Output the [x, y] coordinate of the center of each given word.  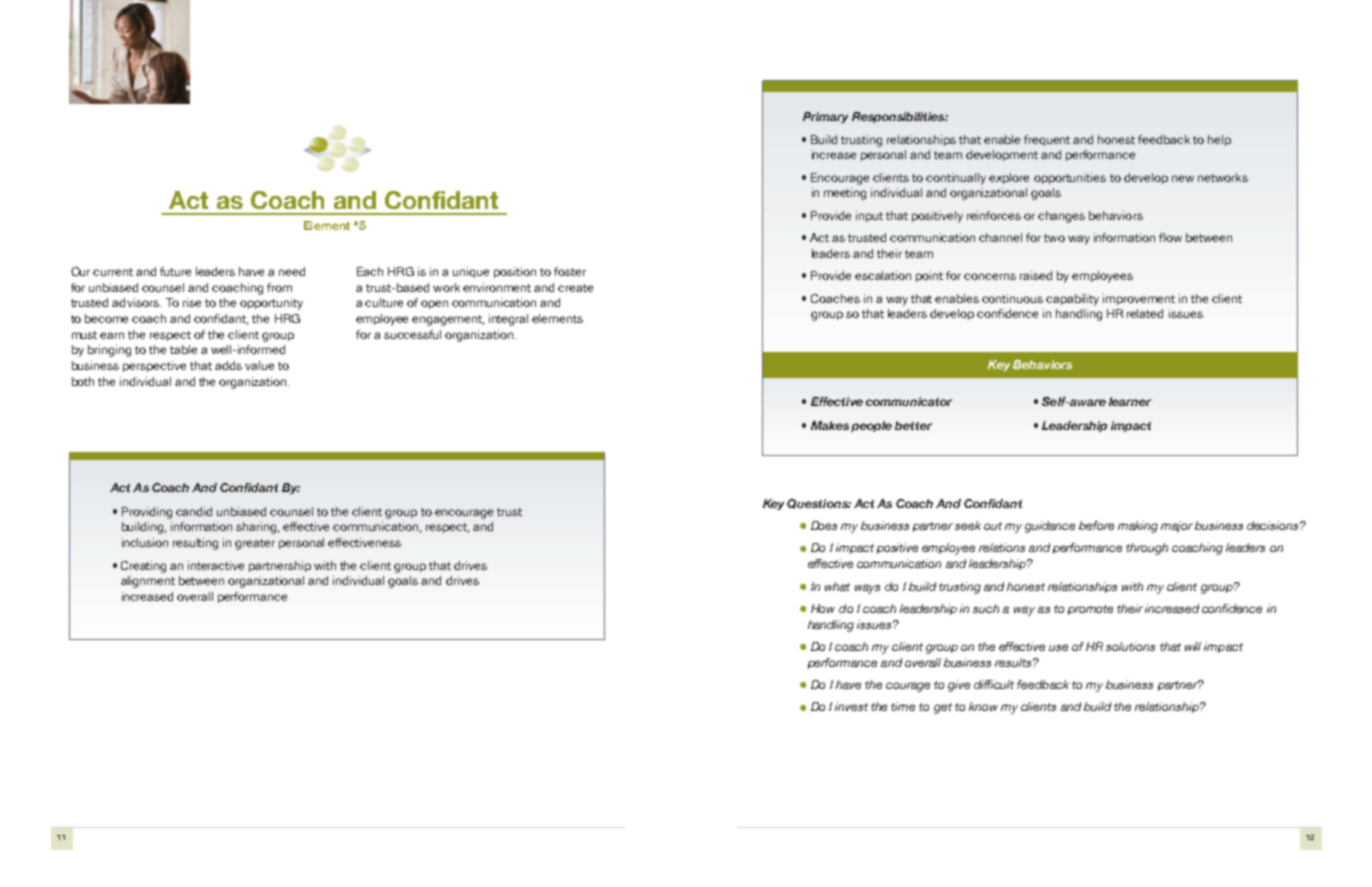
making [1138, 527]
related [1145, 313]
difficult [994, 684]
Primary [825, 117]
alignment [148, 582]
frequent [1047, 140]
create [575, 288]
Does [824, 525]
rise [192, 302]
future [175, 271]
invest [851, 706]
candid [194, 511]
